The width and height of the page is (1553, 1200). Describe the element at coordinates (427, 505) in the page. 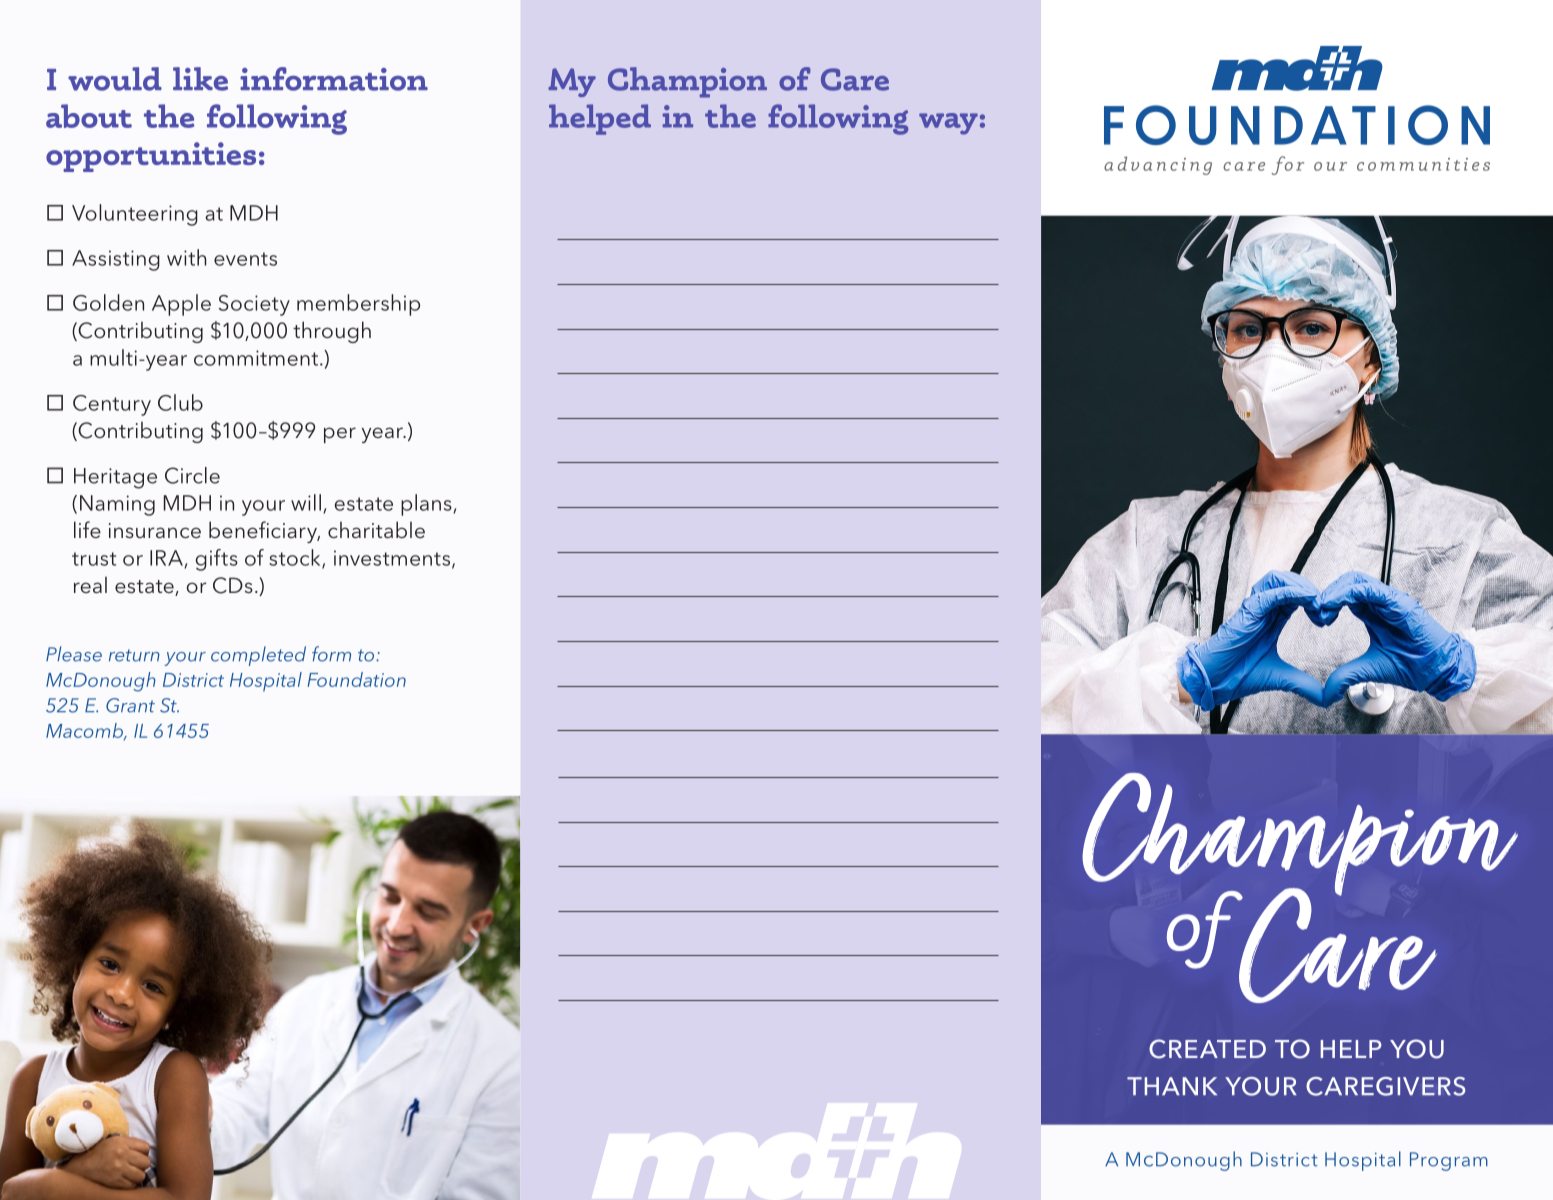

I see `plans` at that location.
